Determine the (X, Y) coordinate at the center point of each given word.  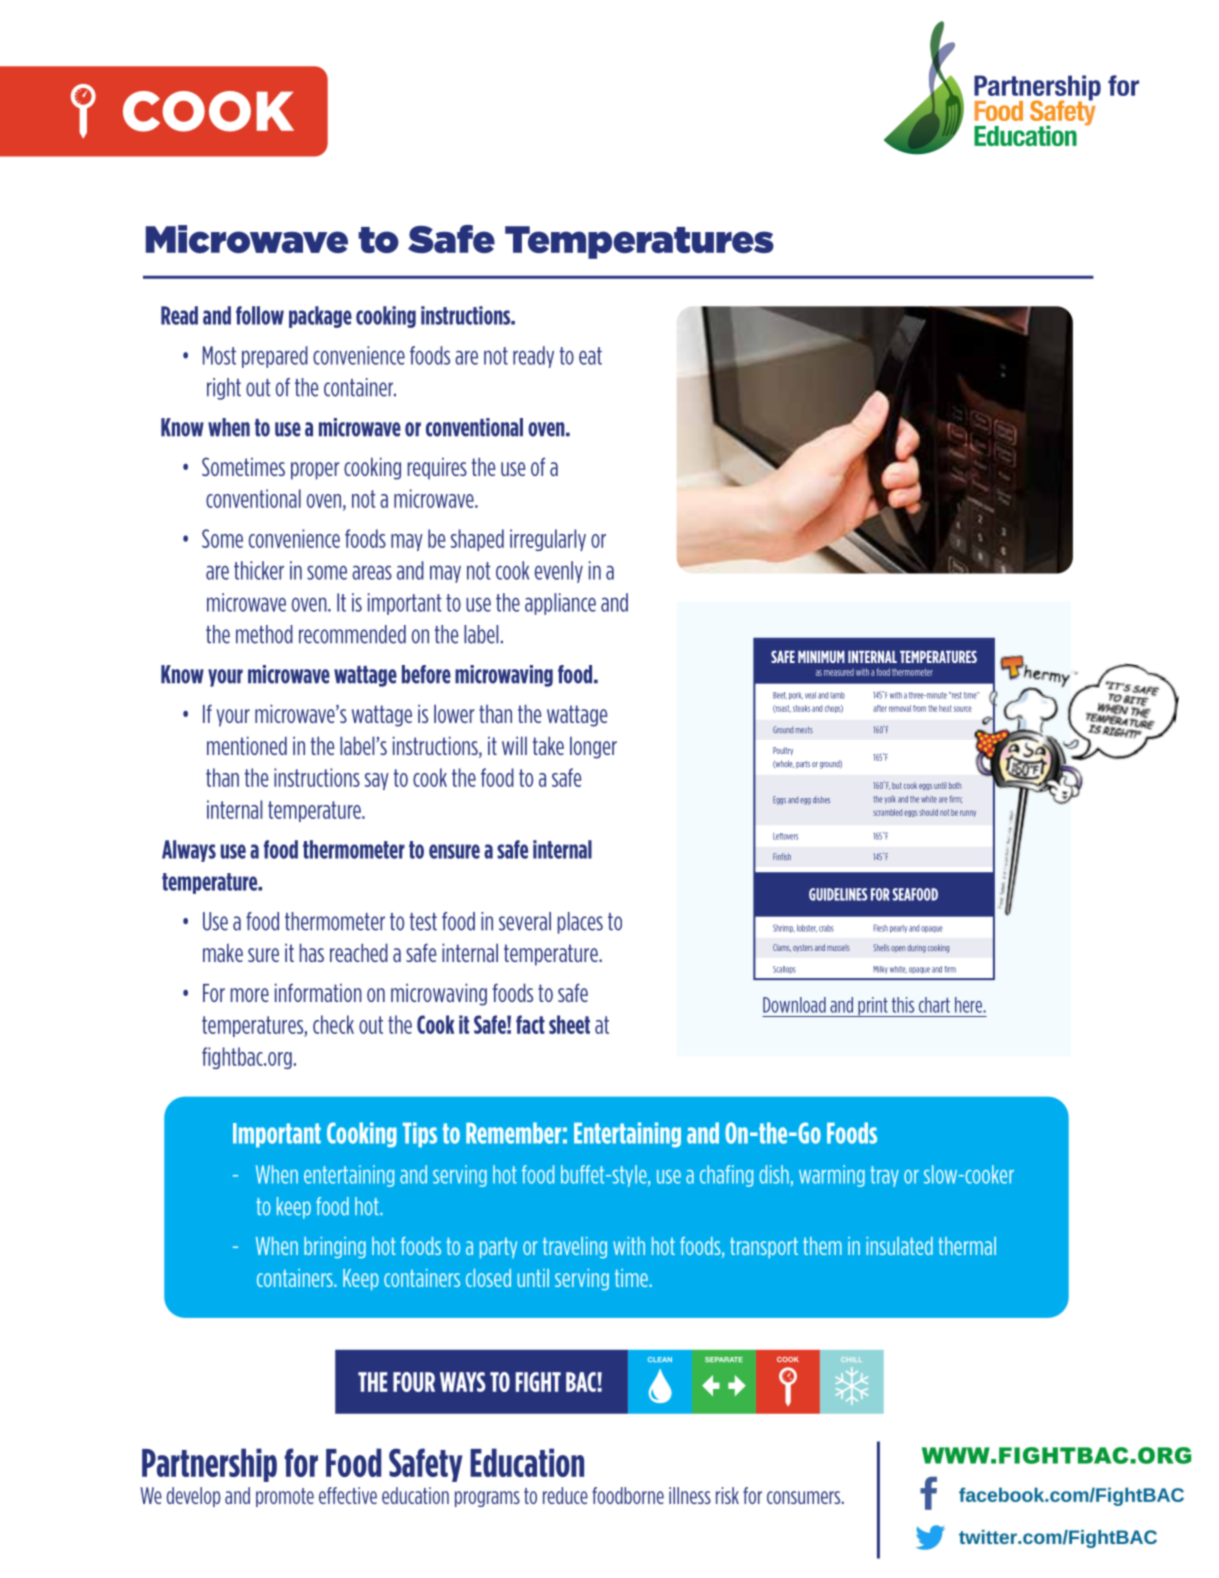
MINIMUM (821, 657)
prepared (275, 357)
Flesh (881, 928)
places (580, 923)
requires (437, 468)
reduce (565, 1495)
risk (727, 1495)
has (312, 952)
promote (285, 1497)
